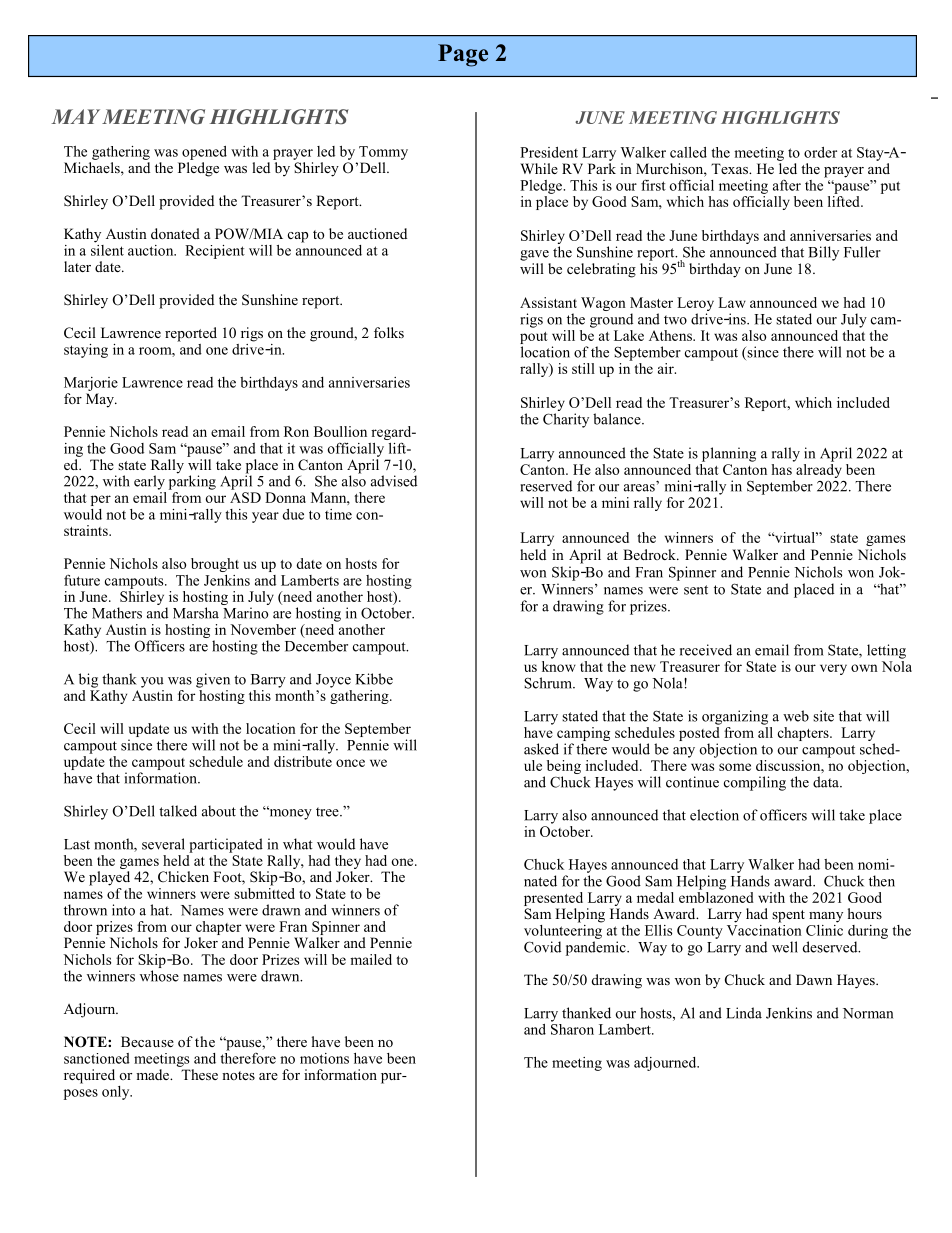 This screenshot has width=952, height=1233. I want to click on data, so click(827, 782).
